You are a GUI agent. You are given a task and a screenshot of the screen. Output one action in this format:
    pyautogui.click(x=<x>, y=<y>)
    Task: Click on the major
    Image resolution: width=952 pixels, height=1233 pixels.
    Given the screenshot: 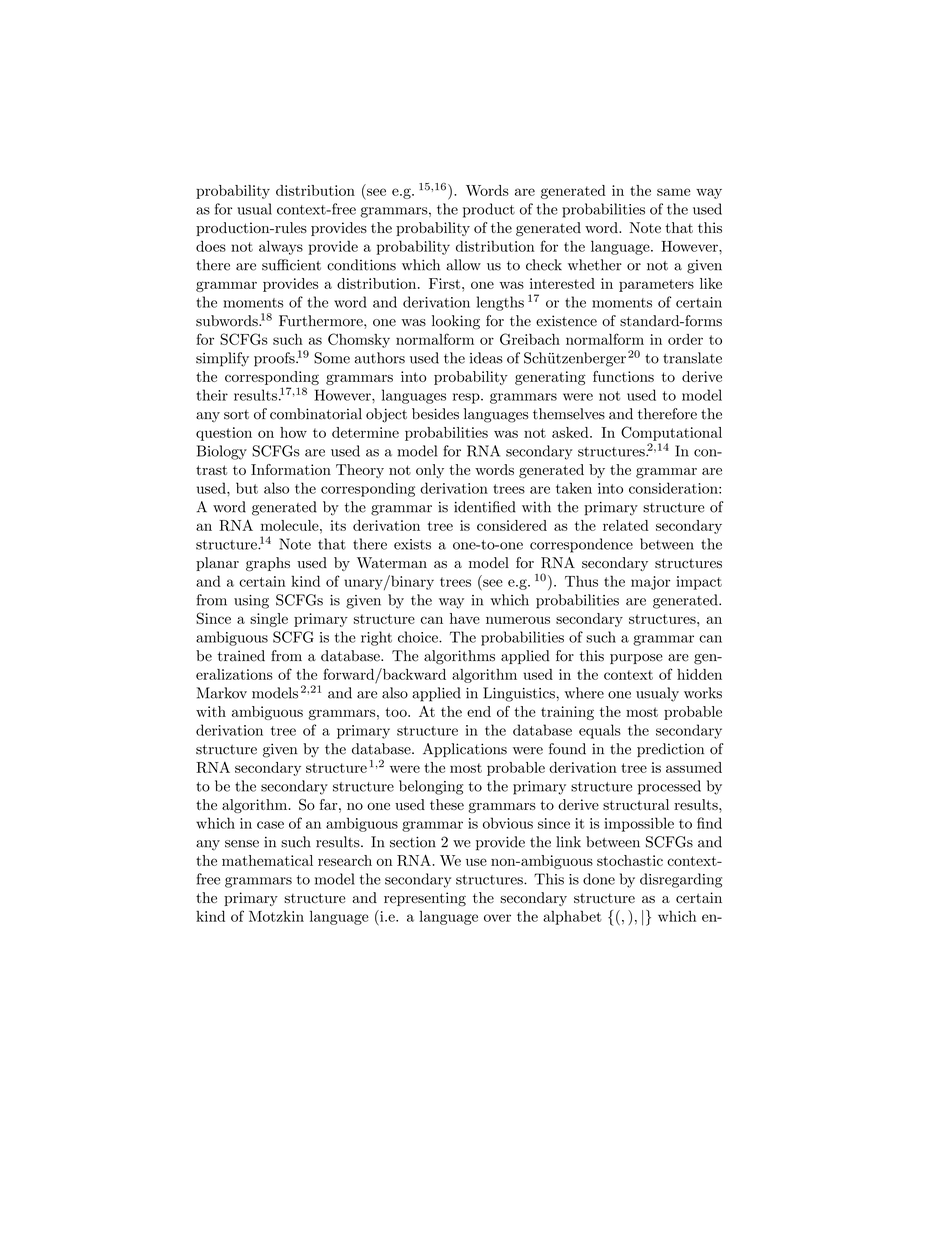 What is the action you would take?
    pyautogui.click(x=650, y=583)
